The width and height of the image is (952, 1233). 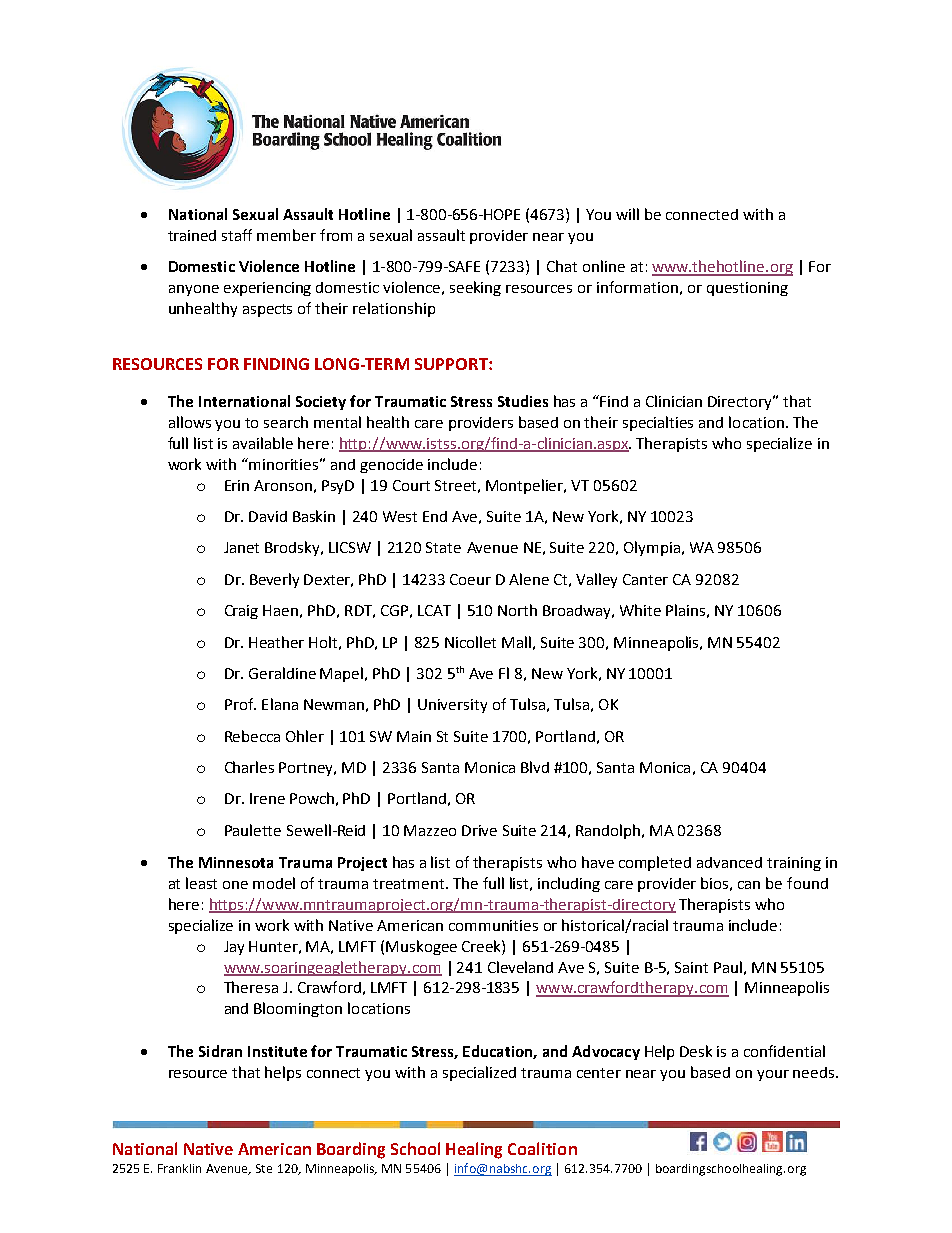 What do you see at coordinates (237, 235) in the image?
I see `staff` at bounding box center [237, 235].
